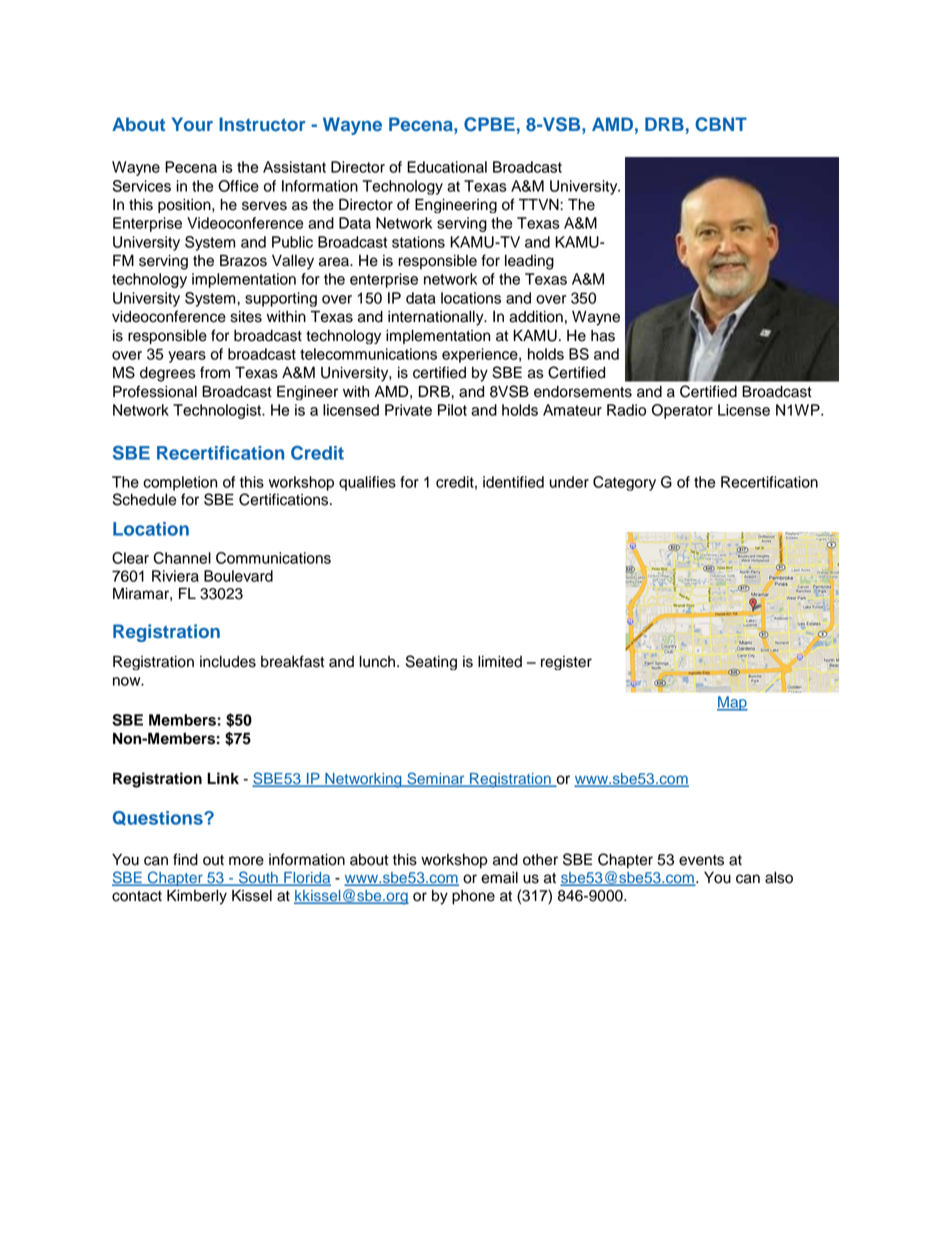 The height and width of the document is (1233, 952). I want to click on Category, so click(624, 483).
